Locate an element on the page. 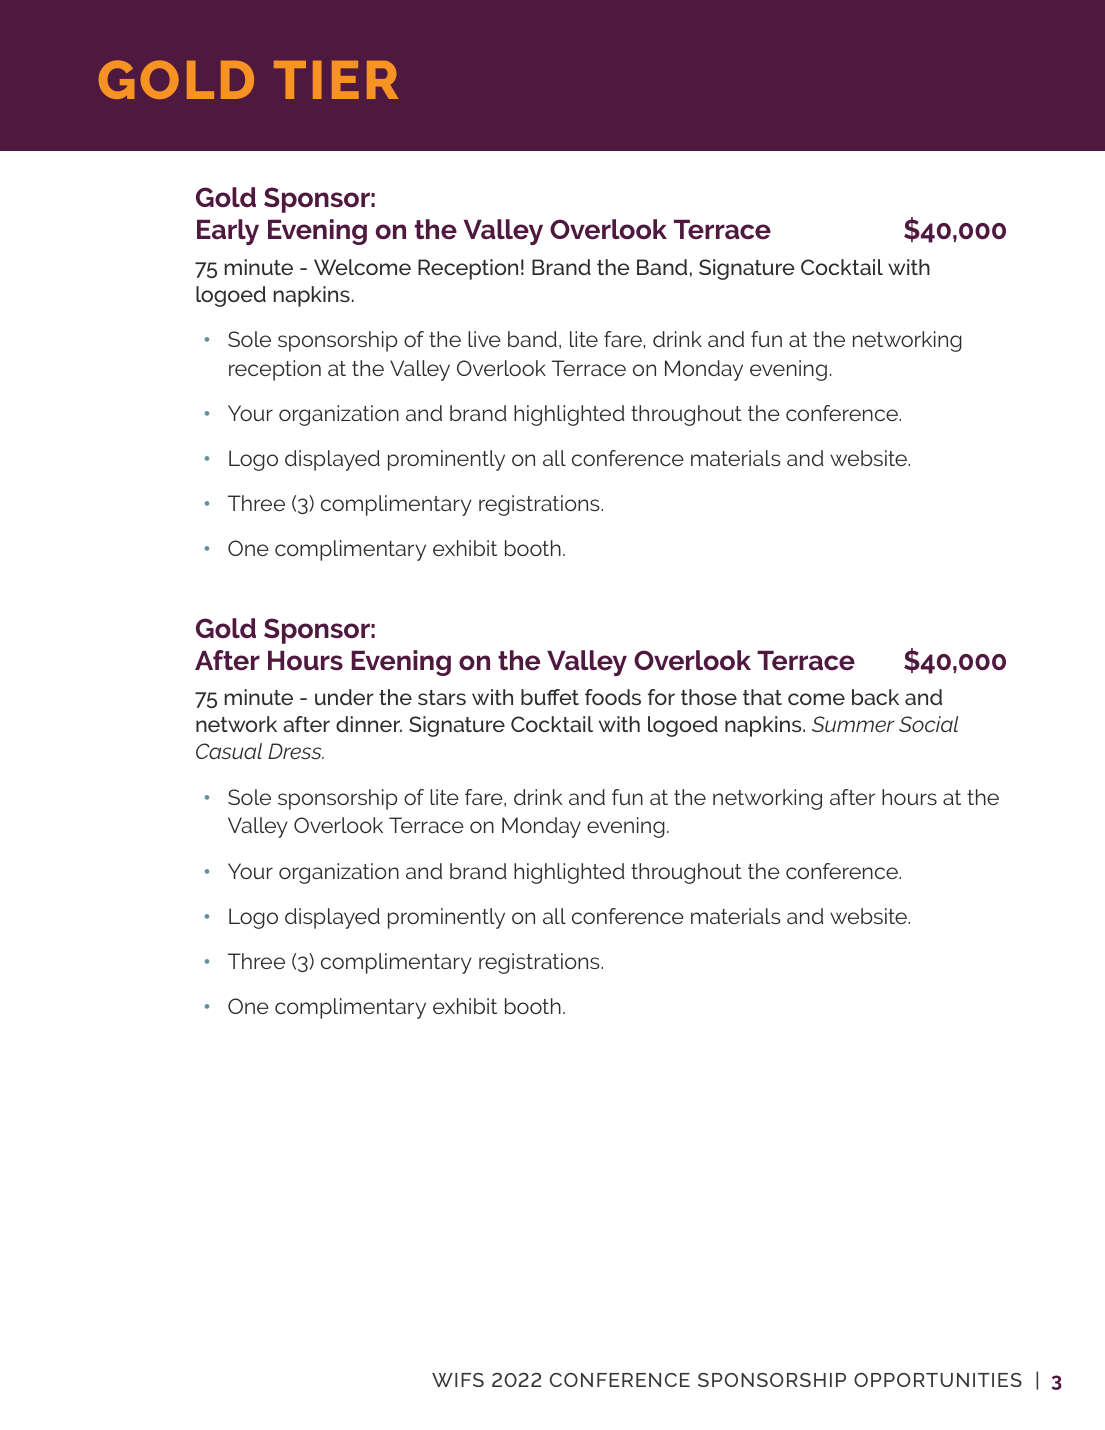 The width and height of the document is (1105, 1430). Dress is located at coordinates (296, 751).
